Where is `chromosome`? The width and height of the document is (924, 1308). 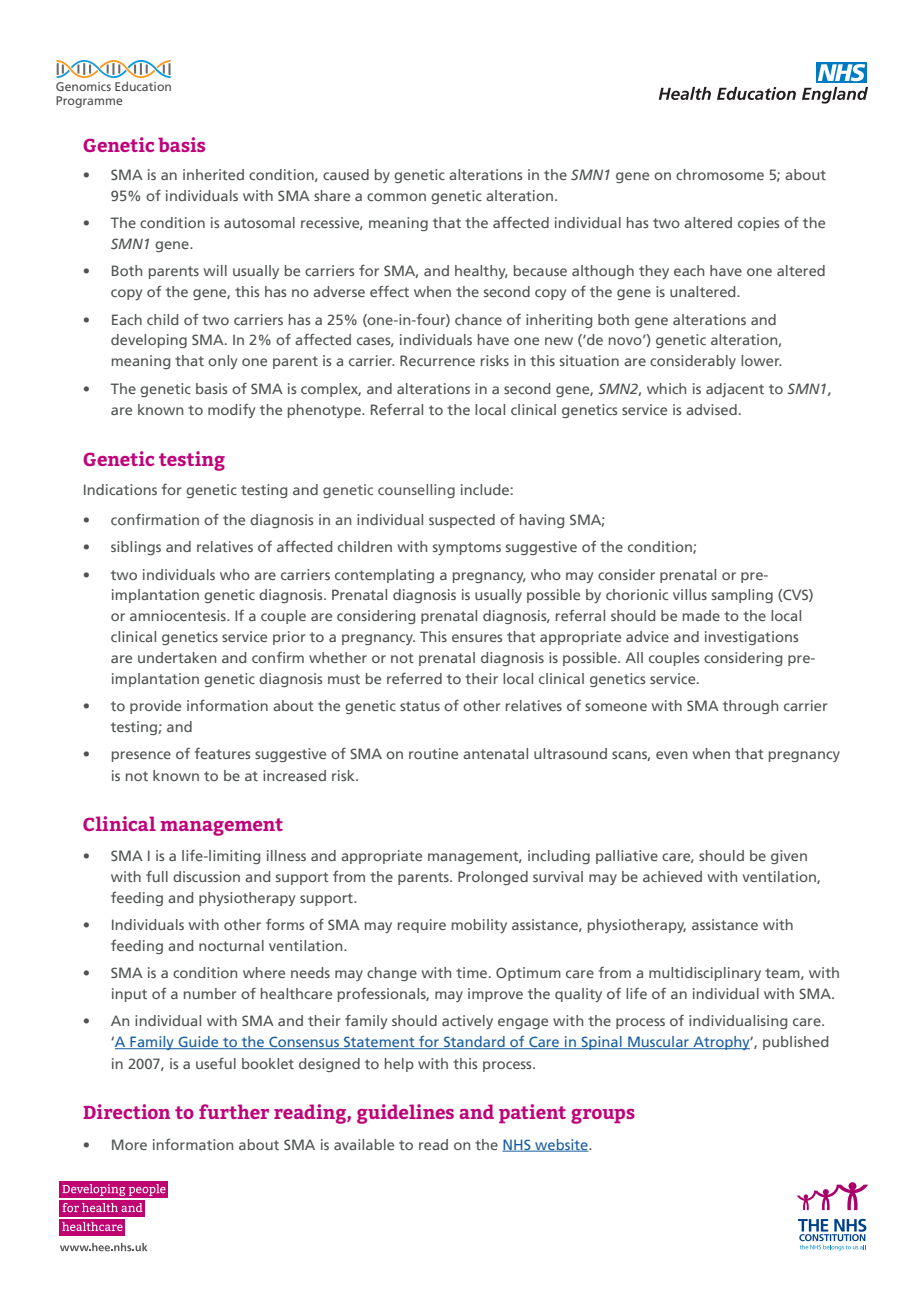
chromosome is located at coordinates (720, 174).
